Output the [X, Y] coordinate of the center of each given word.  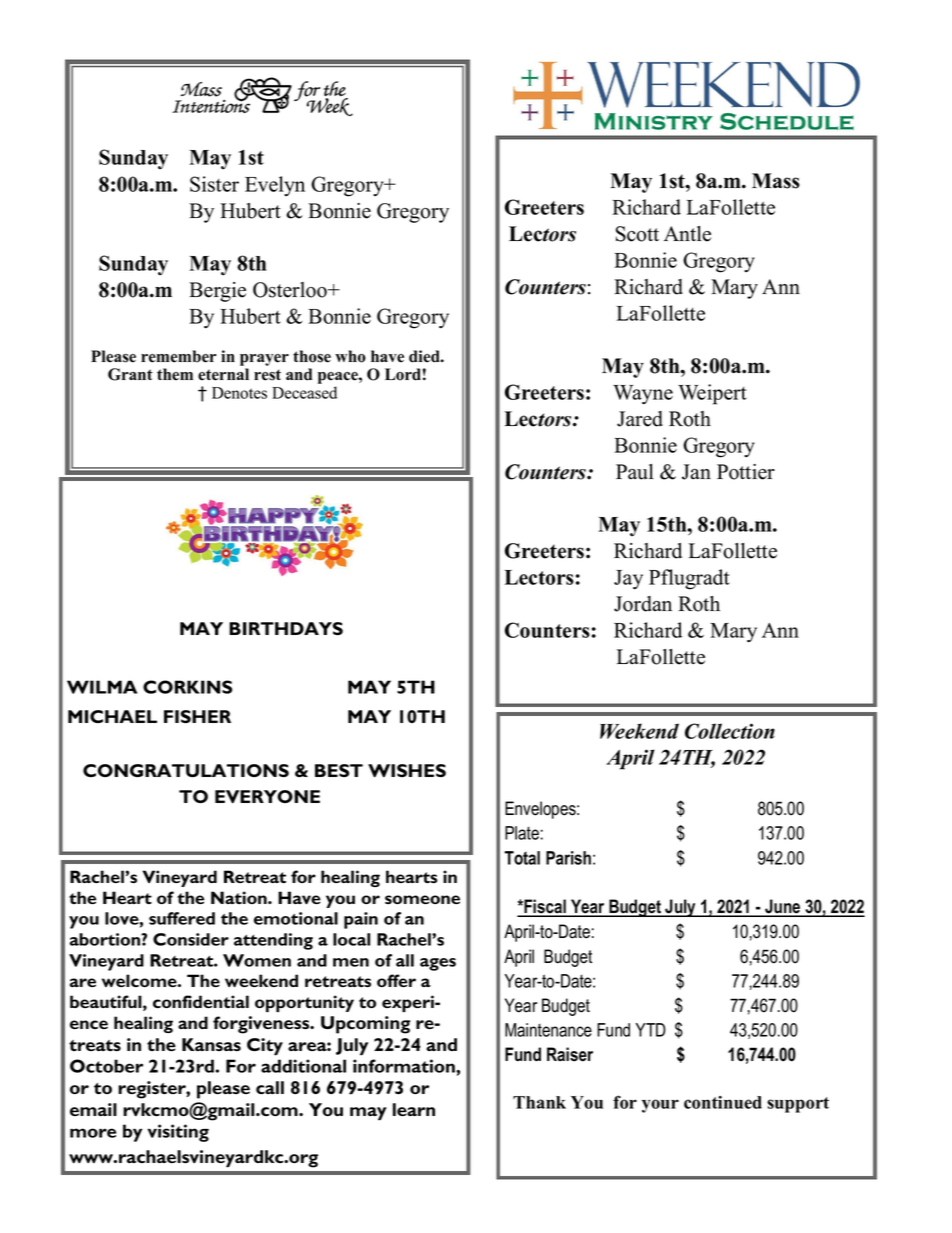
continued [723, 1102]
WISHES [407, 771]
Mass [776, 181]
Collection [730, 731]
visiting [178, 1133]
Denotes [239, 393]
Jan [696, 472]
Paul [635, 472]
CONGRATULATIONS [186, 770]
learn [414, 1109]
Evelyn [275, 186]
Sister [214, 184]
